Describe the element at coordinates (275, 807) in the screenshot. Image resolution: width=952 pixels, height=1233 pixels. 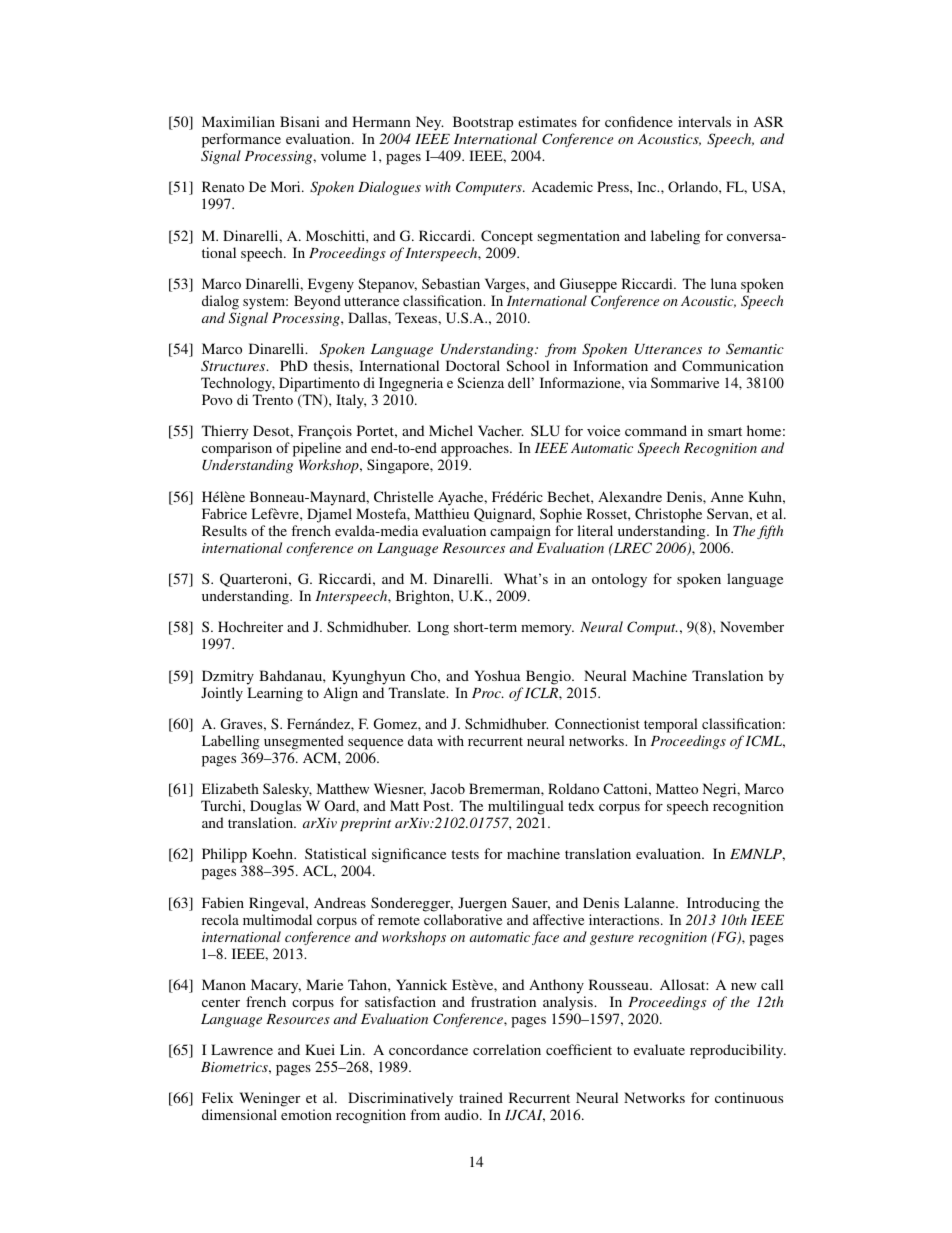
I see `Douglas` at that location.
